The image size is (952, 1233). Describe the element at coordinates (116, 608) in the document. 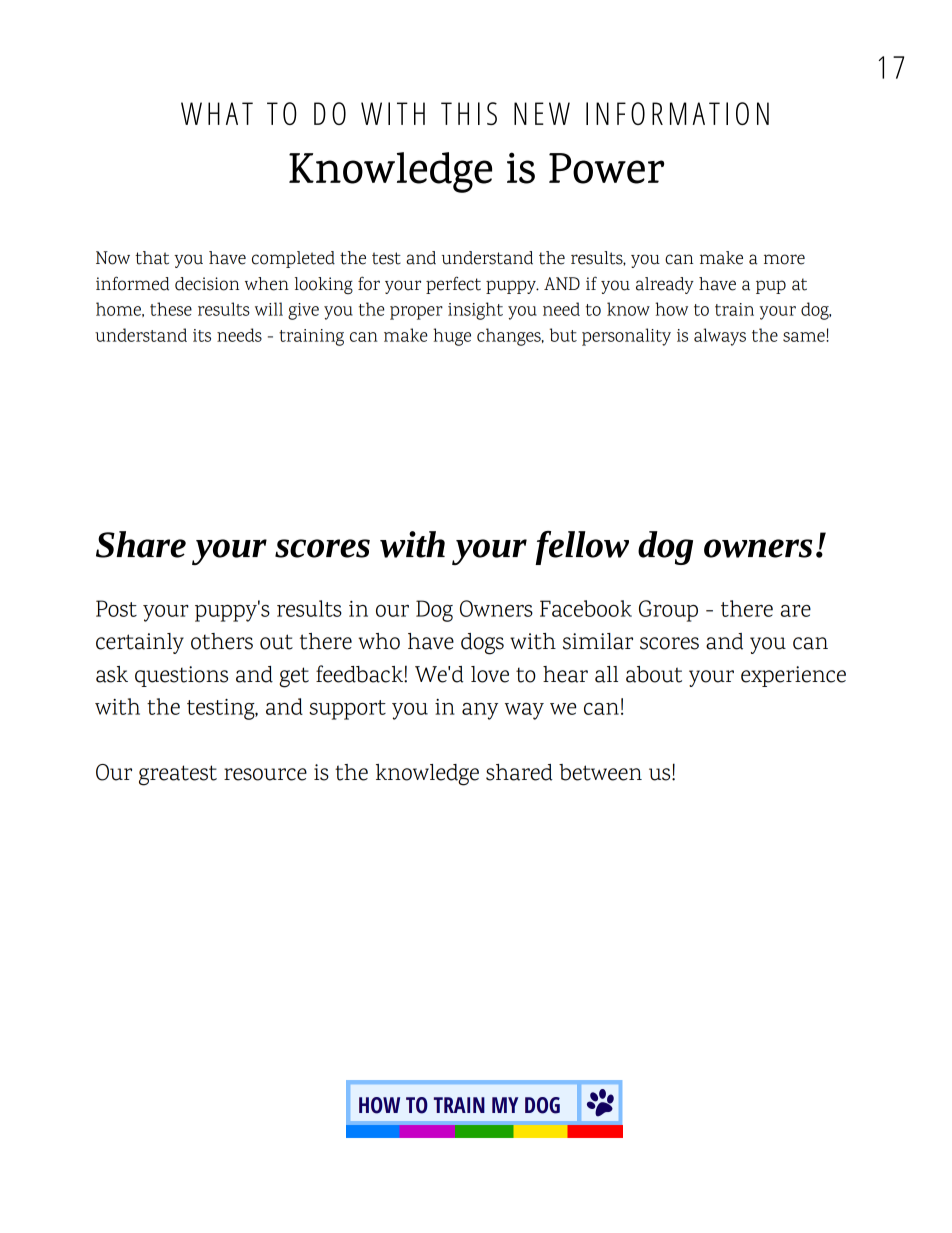

I see `Post` at that location.
